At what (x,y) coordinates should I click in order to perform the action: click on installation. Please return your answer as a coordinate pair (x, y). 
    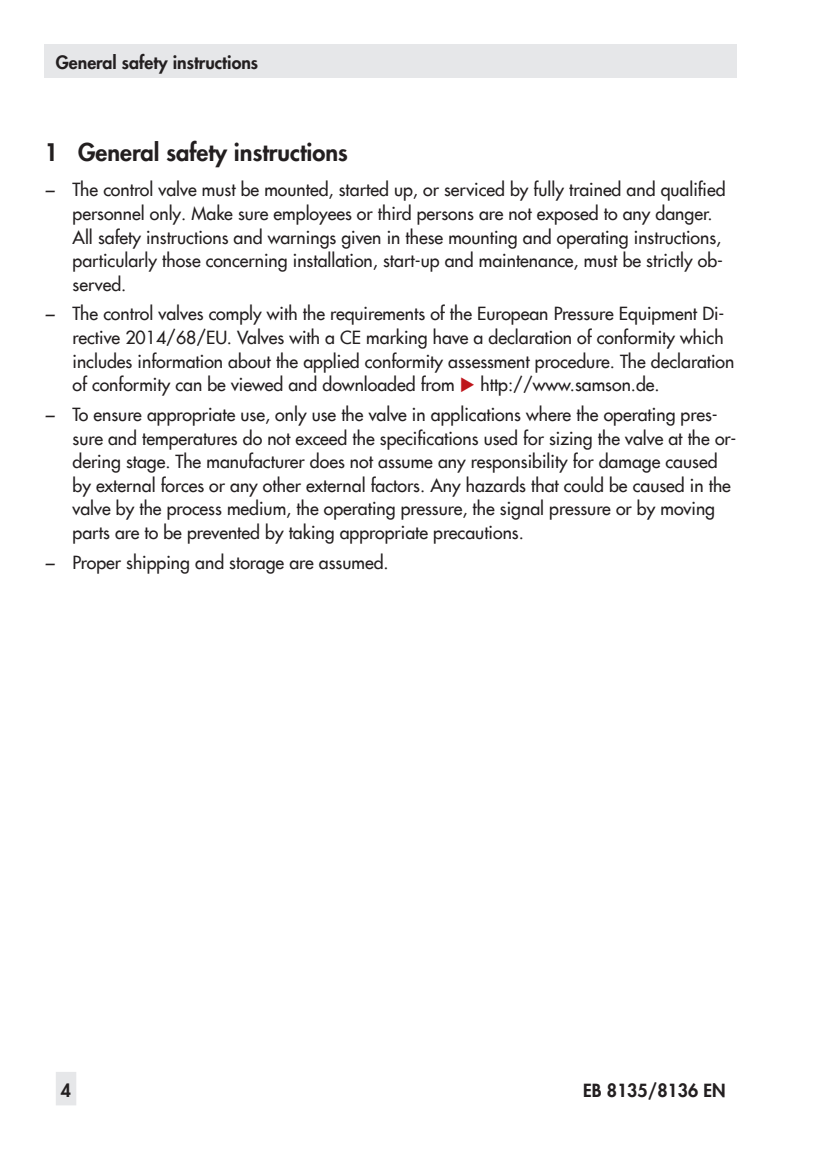
    Looking at the image, I should click on (334, 260).
